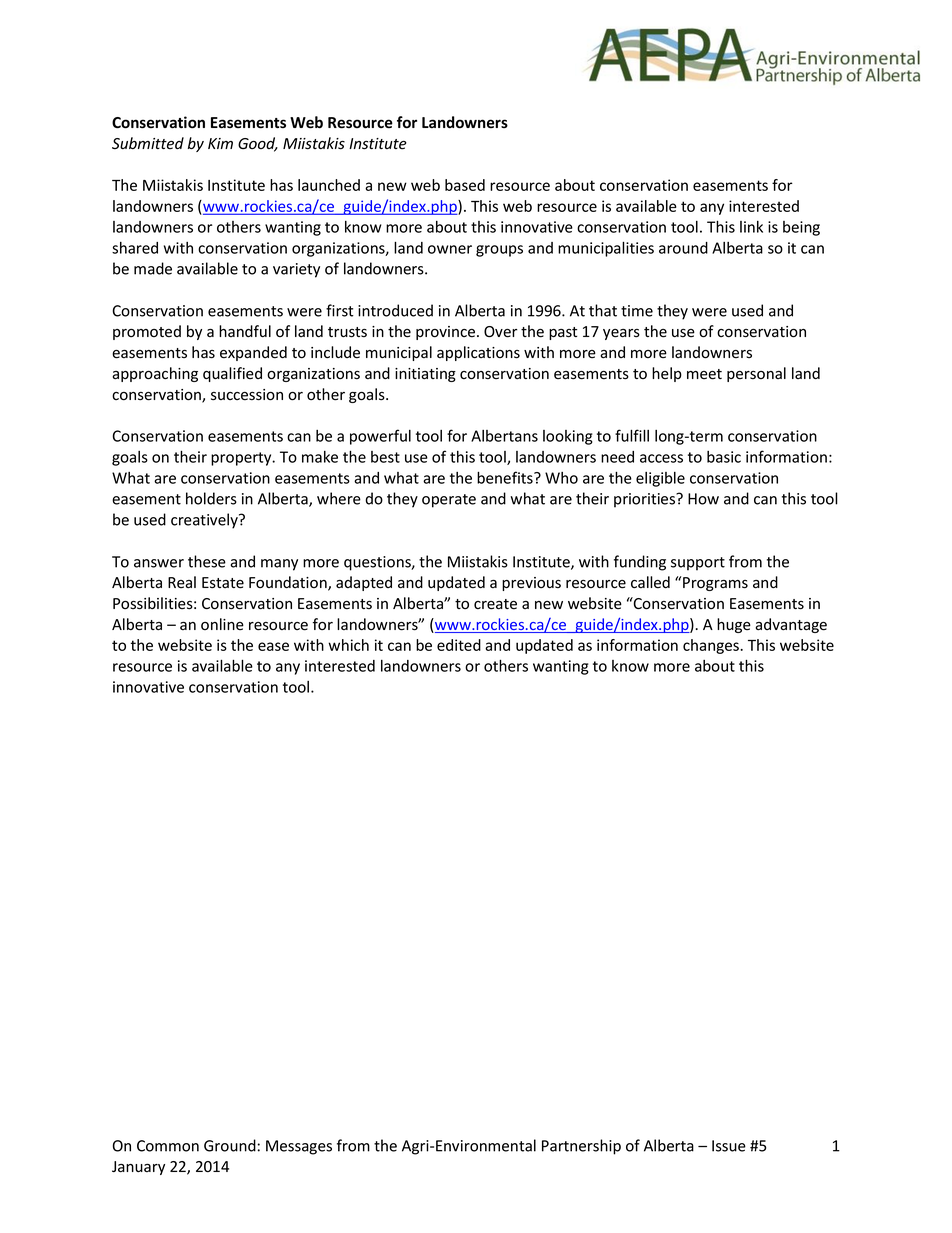 The height and width of the document is (1233, 952). What do you see at coordinates (231, 1145) in the document?
I see `Ground` at bounding box center [231, 1145].
